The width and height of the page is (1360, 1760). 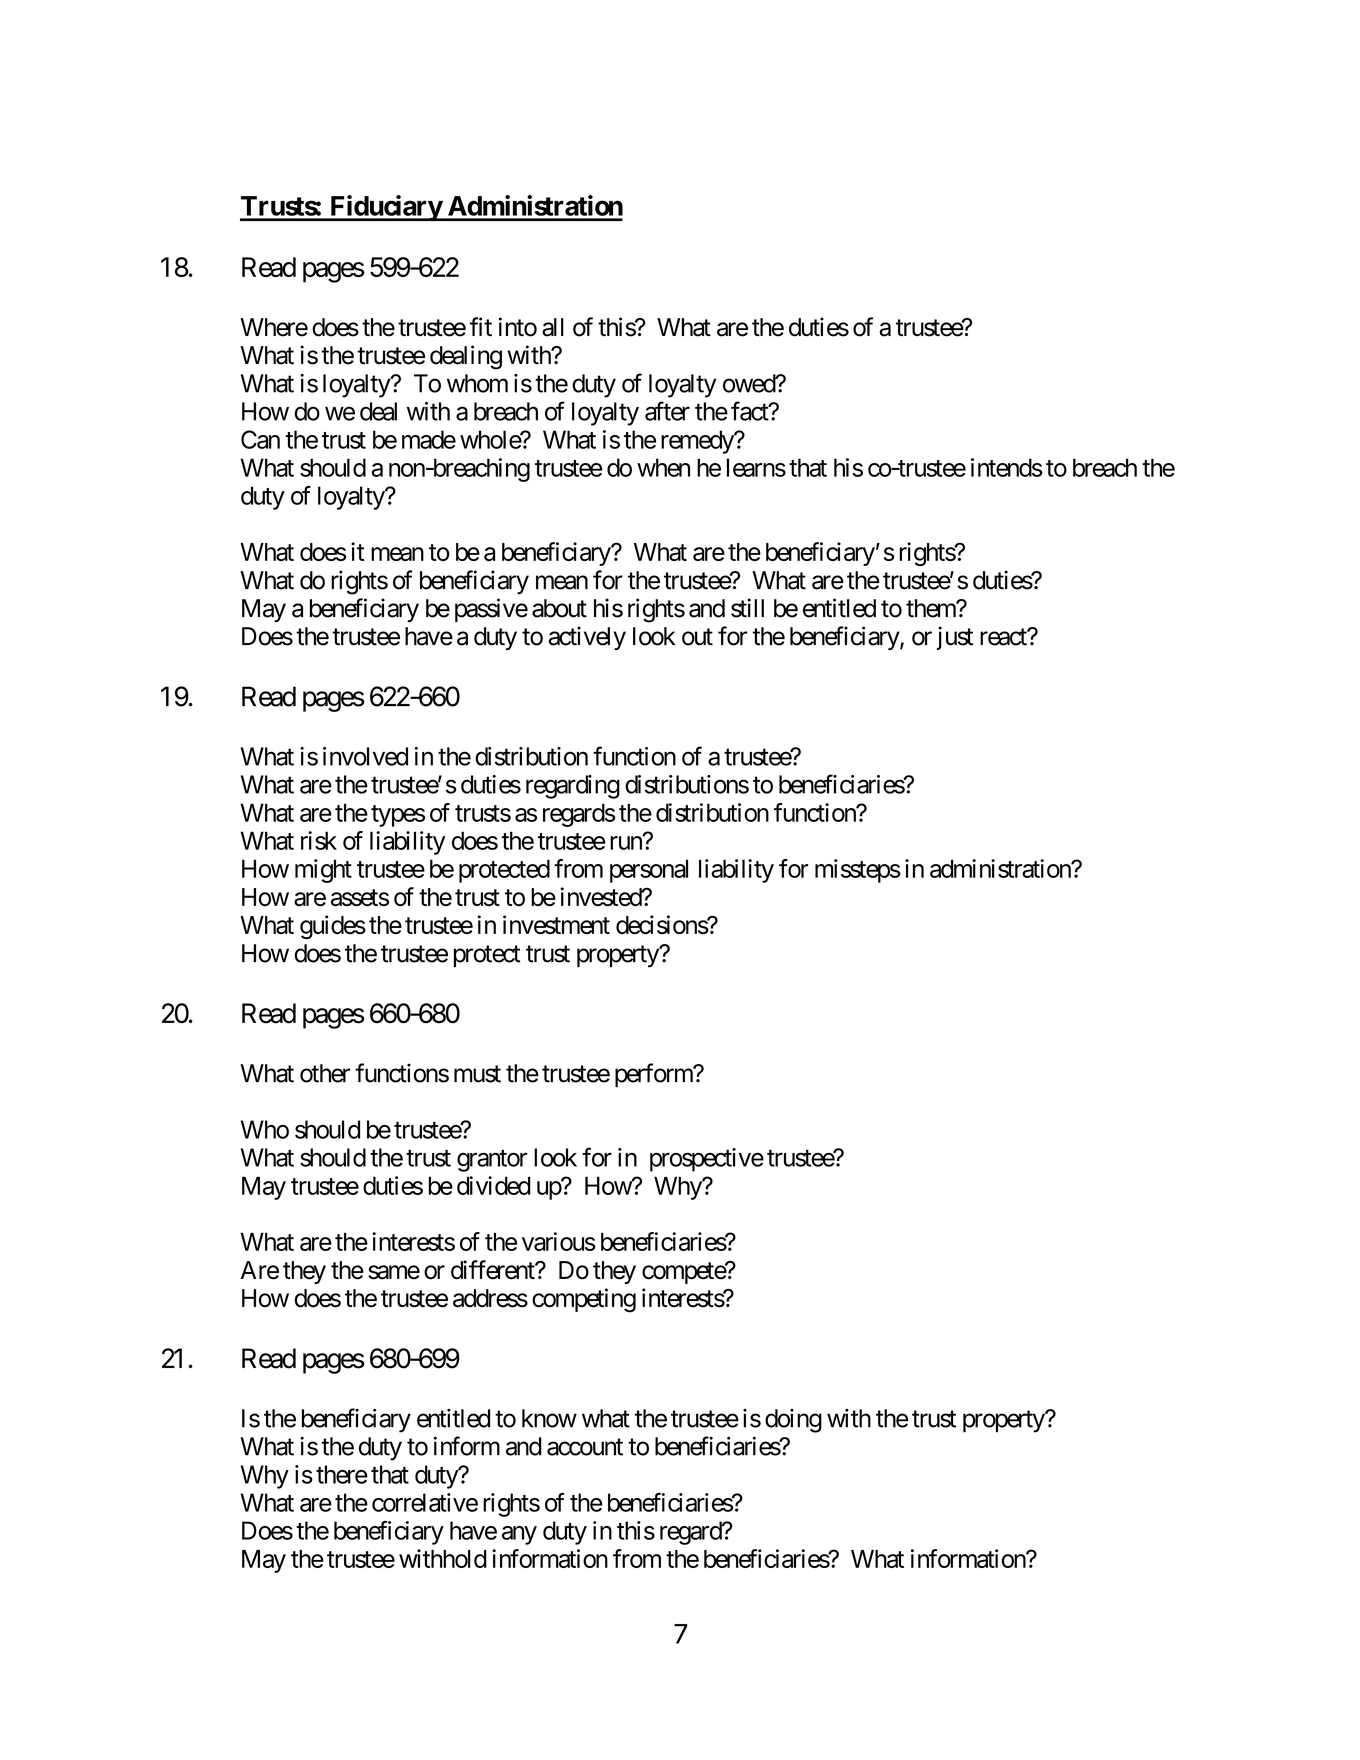 What do you see at coordinates (553, 327) in the page?
I see `all` at bounding box center [553, 327].
